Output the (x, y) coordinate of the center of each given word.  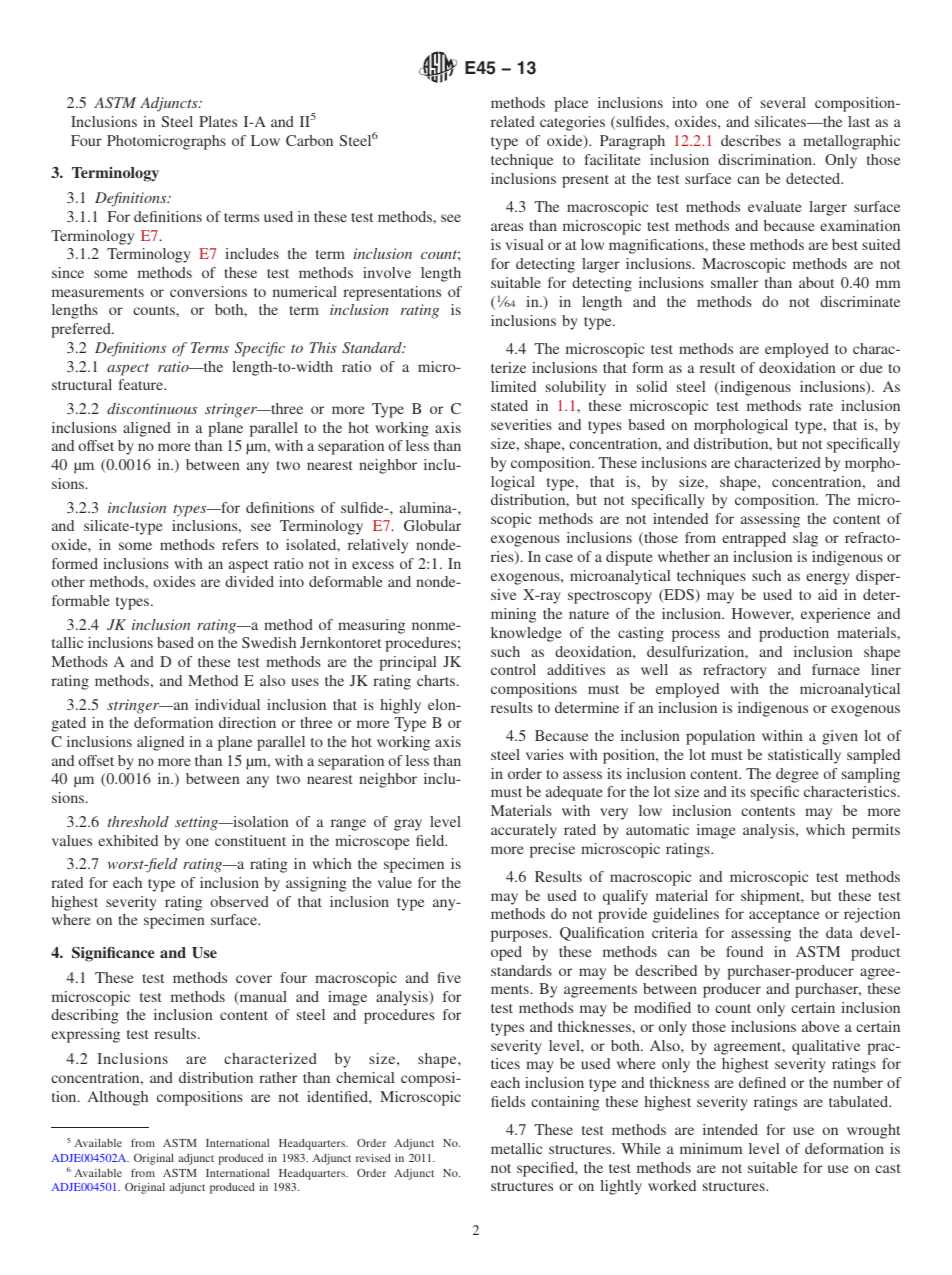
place (571, 104)
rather (278, 1077)
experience (836, 615)
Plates (218, 121)
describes (751, 140)
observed (240, 901)
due (871, 367)
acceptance (784, 916)
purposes (520, 936)
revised (373, 1157)
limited (513, 386)
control (513, 669)
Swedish (269, 642)
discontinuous (152, 408)
